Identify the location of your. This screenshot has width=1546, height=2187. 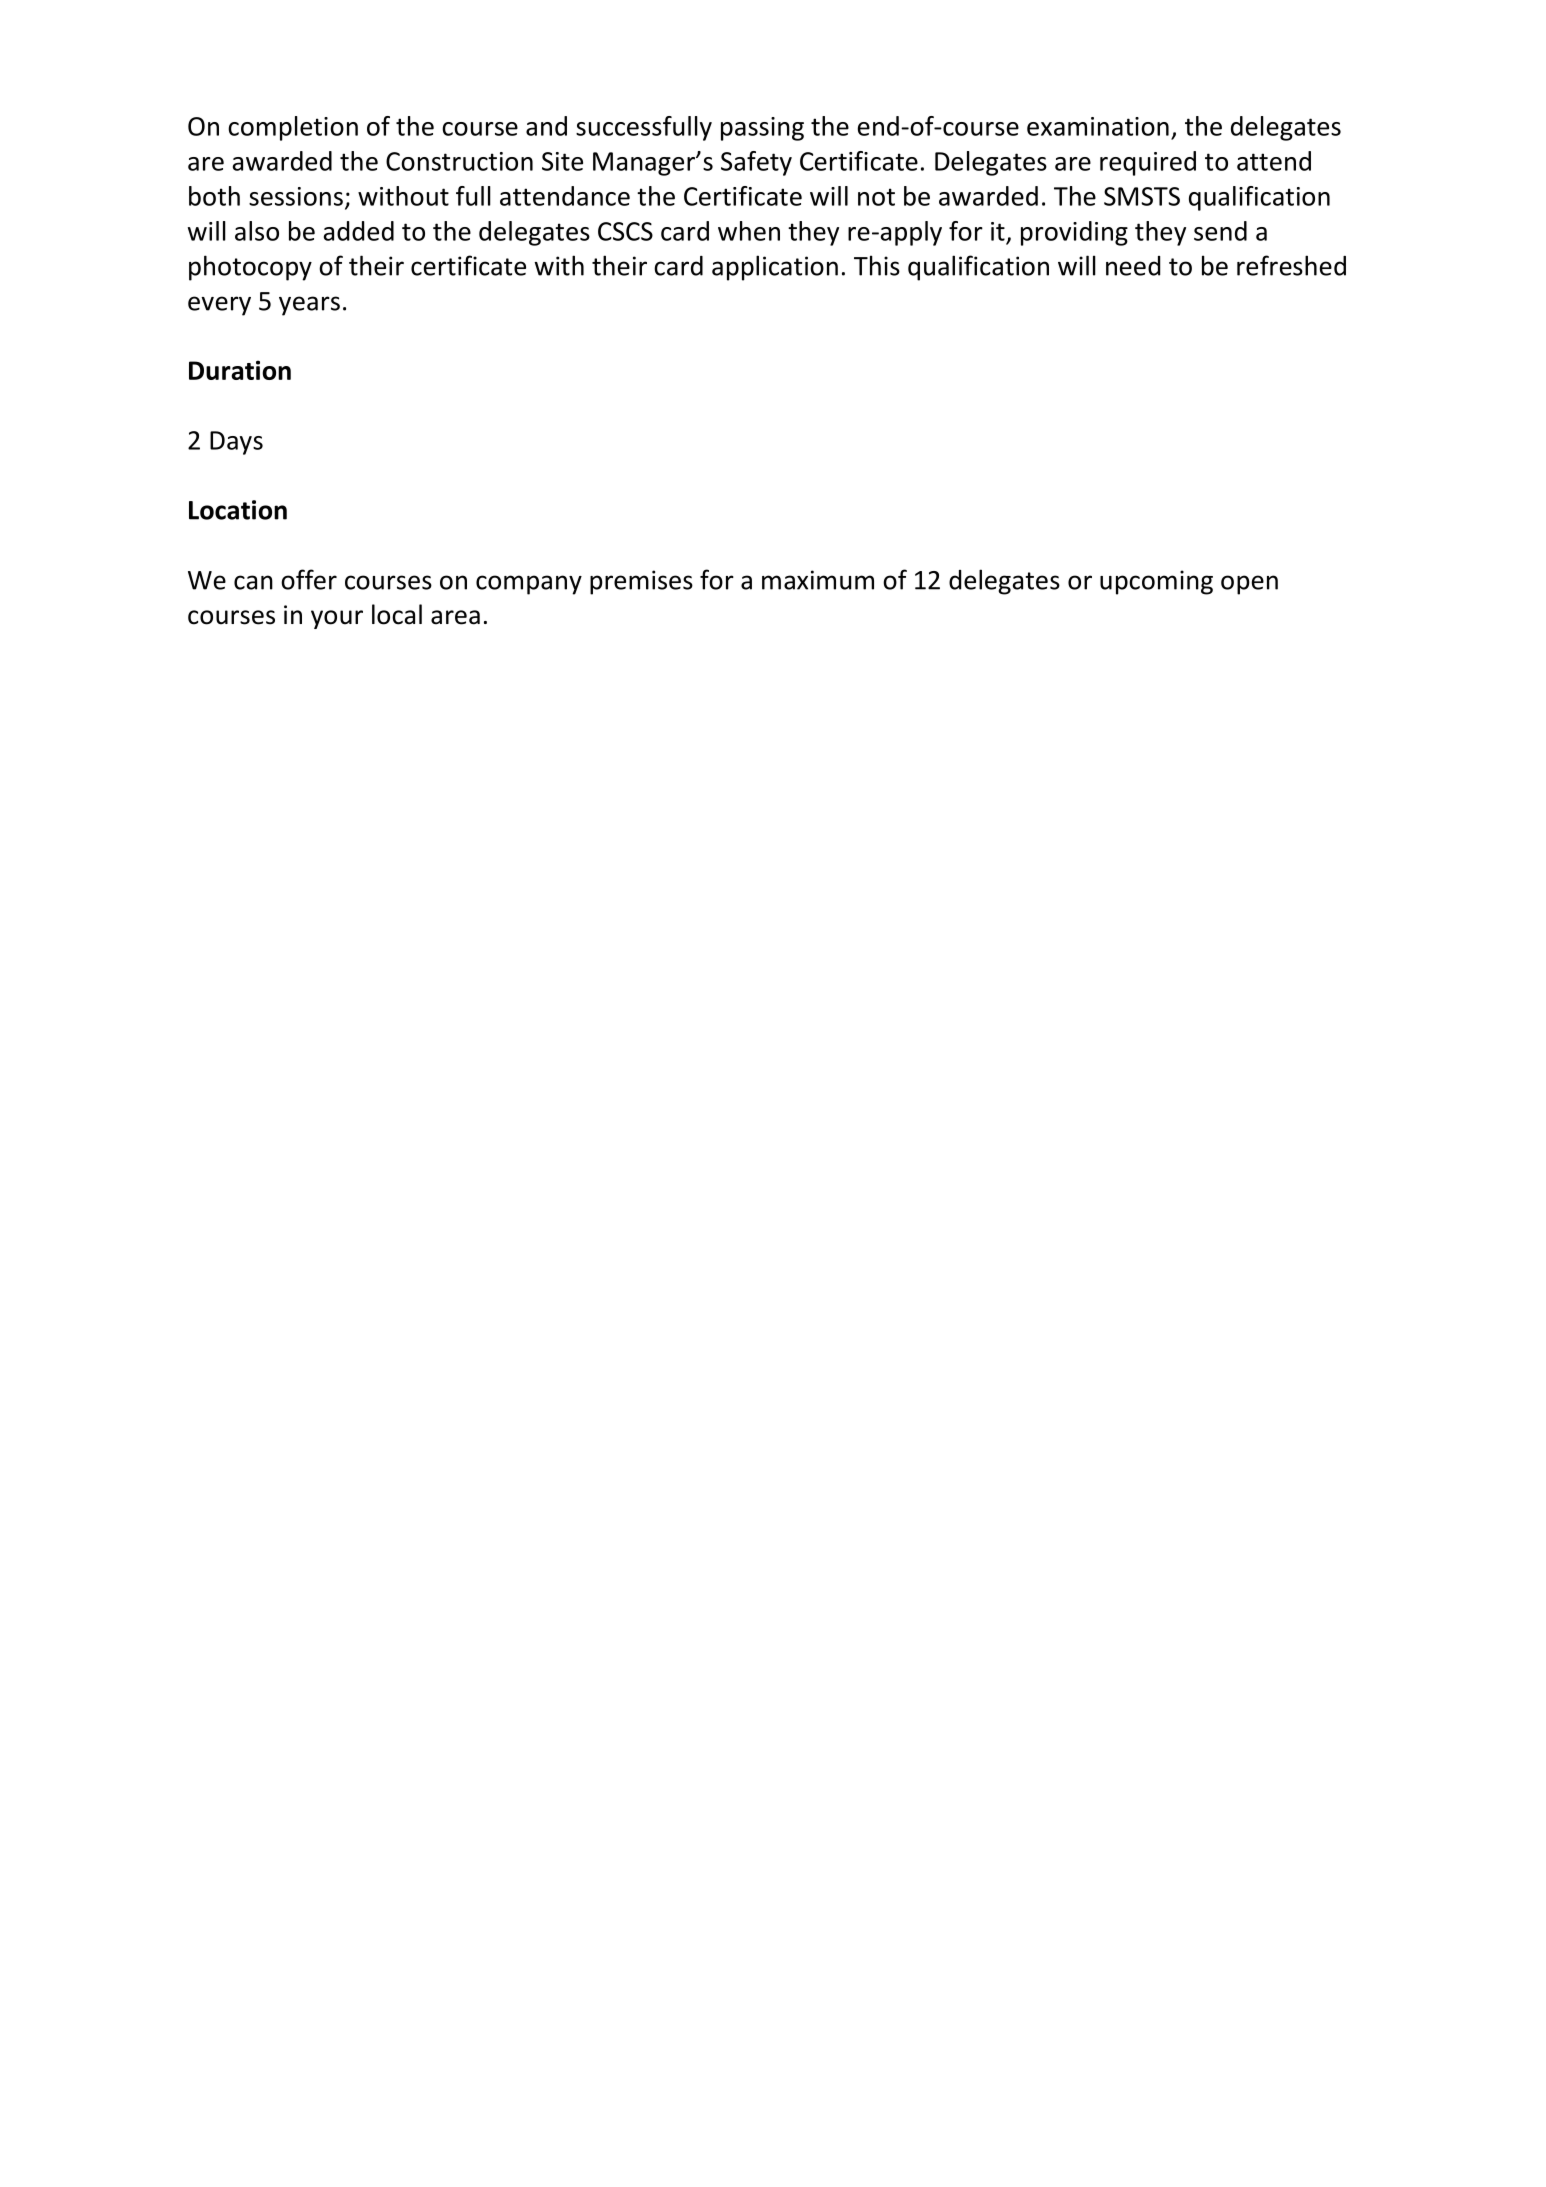
(337, 619).
